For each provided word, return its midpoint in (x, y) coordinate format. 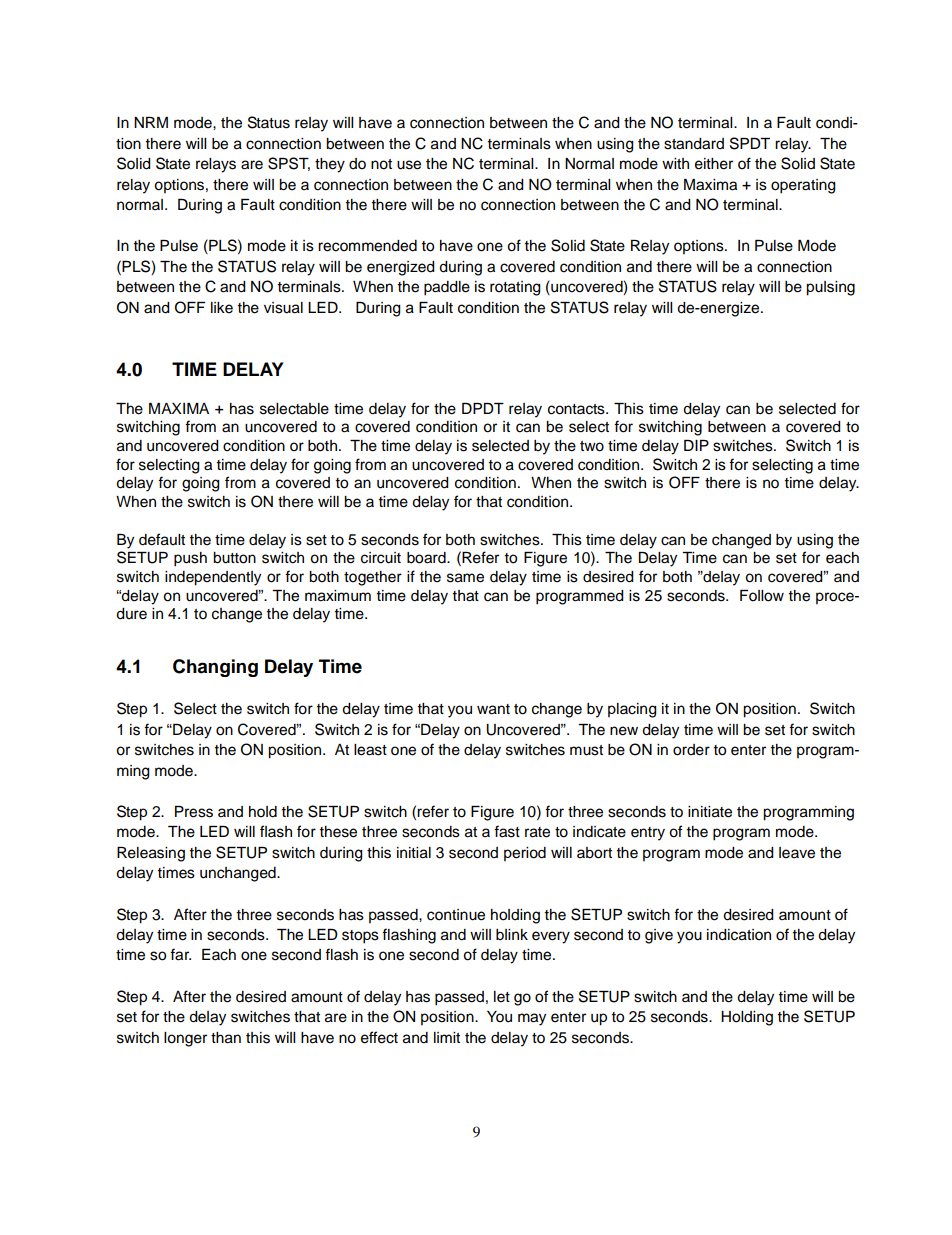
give (659, 936)
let (502, 997)
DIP (696, 445)
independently (213, 578)
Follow (762, 596)
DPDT (483, 408)
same (465, 578)
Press (194, 812)
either (714, 164)
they (330, 165)
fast (507, 831)
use (409, 165)
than (226, 1038)
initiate (710, 812)
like (222, 308)
